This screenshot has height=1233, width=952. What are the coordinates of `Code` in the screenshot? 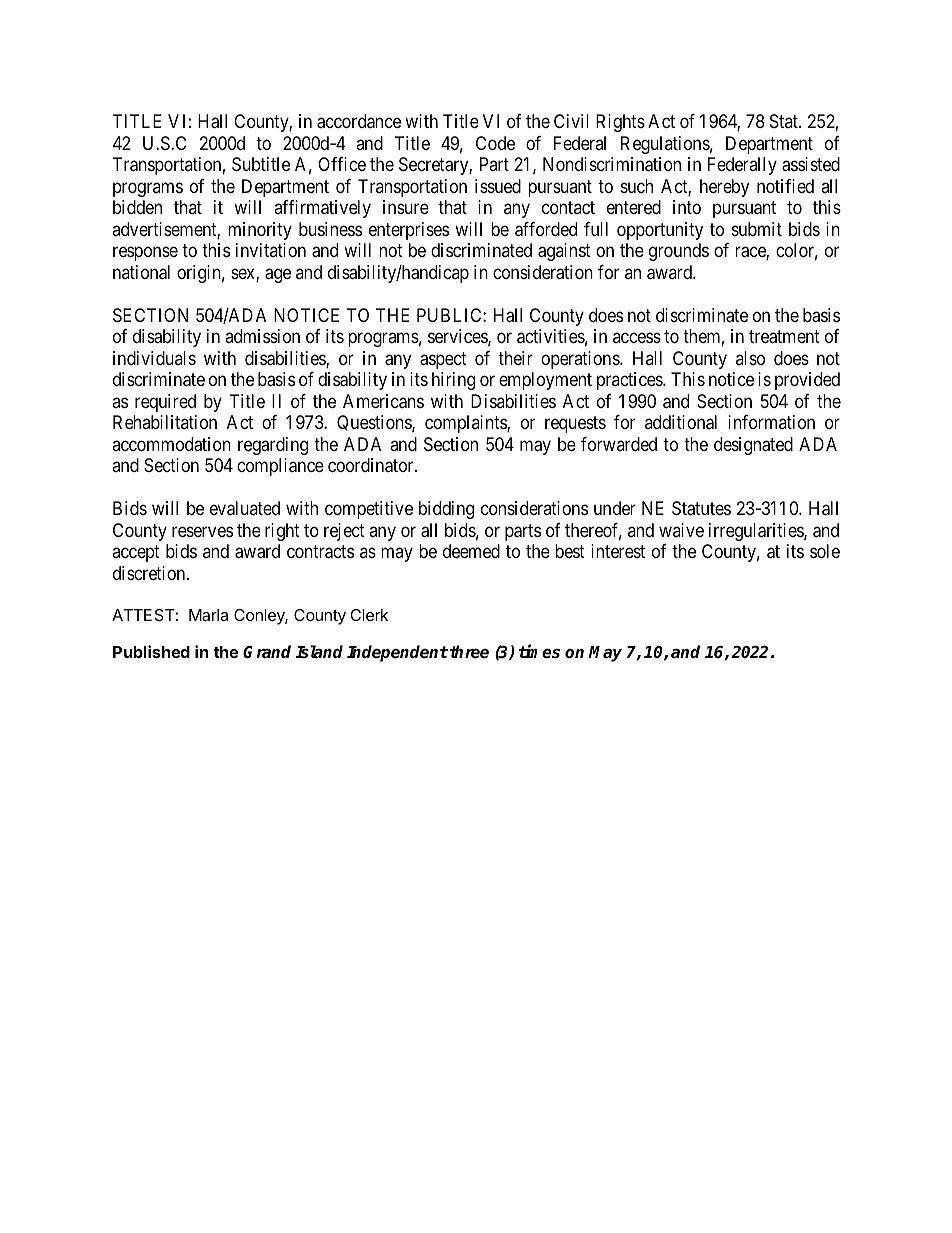 It's located at (495, 143).
